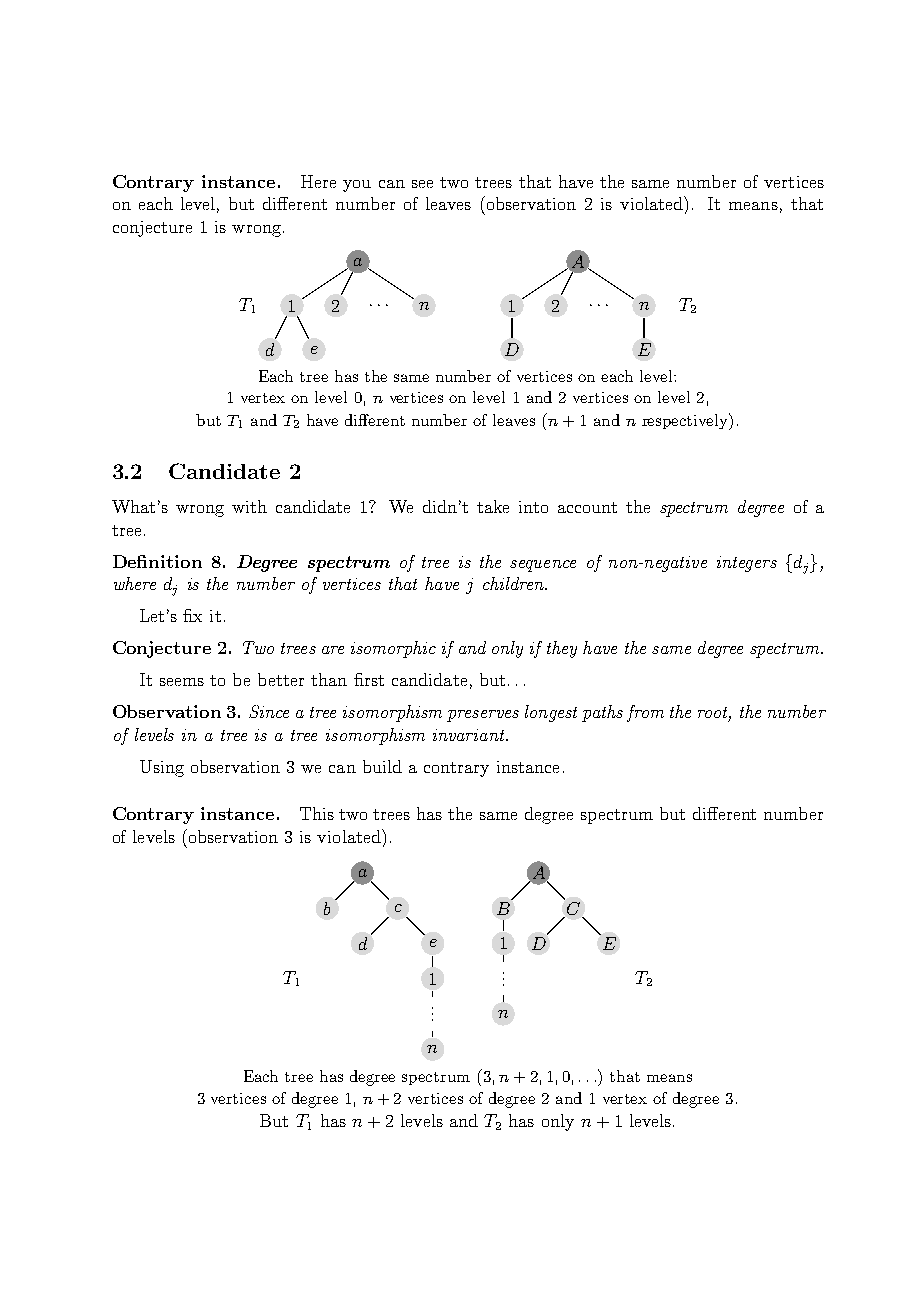 The height and width of the screenshot is (1308, 924). Describe the element at coordinates (533, 507) in the screenshot. I see `into` at that location.
